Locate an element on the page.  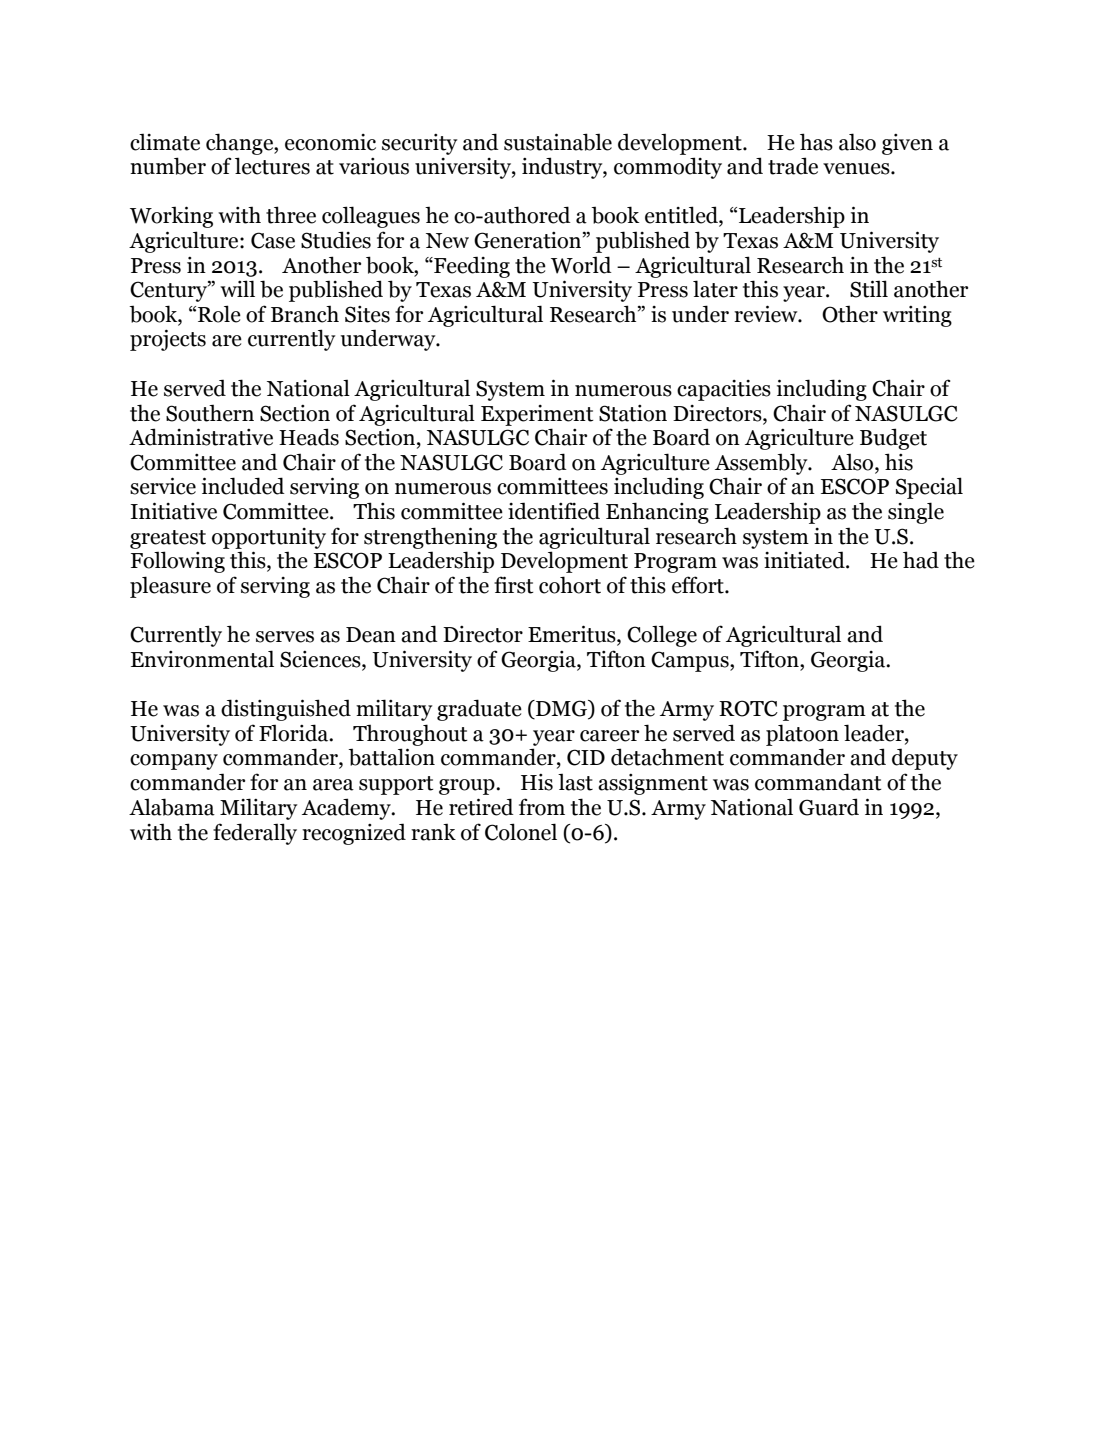
Special is located at coordinates (929, 488).
